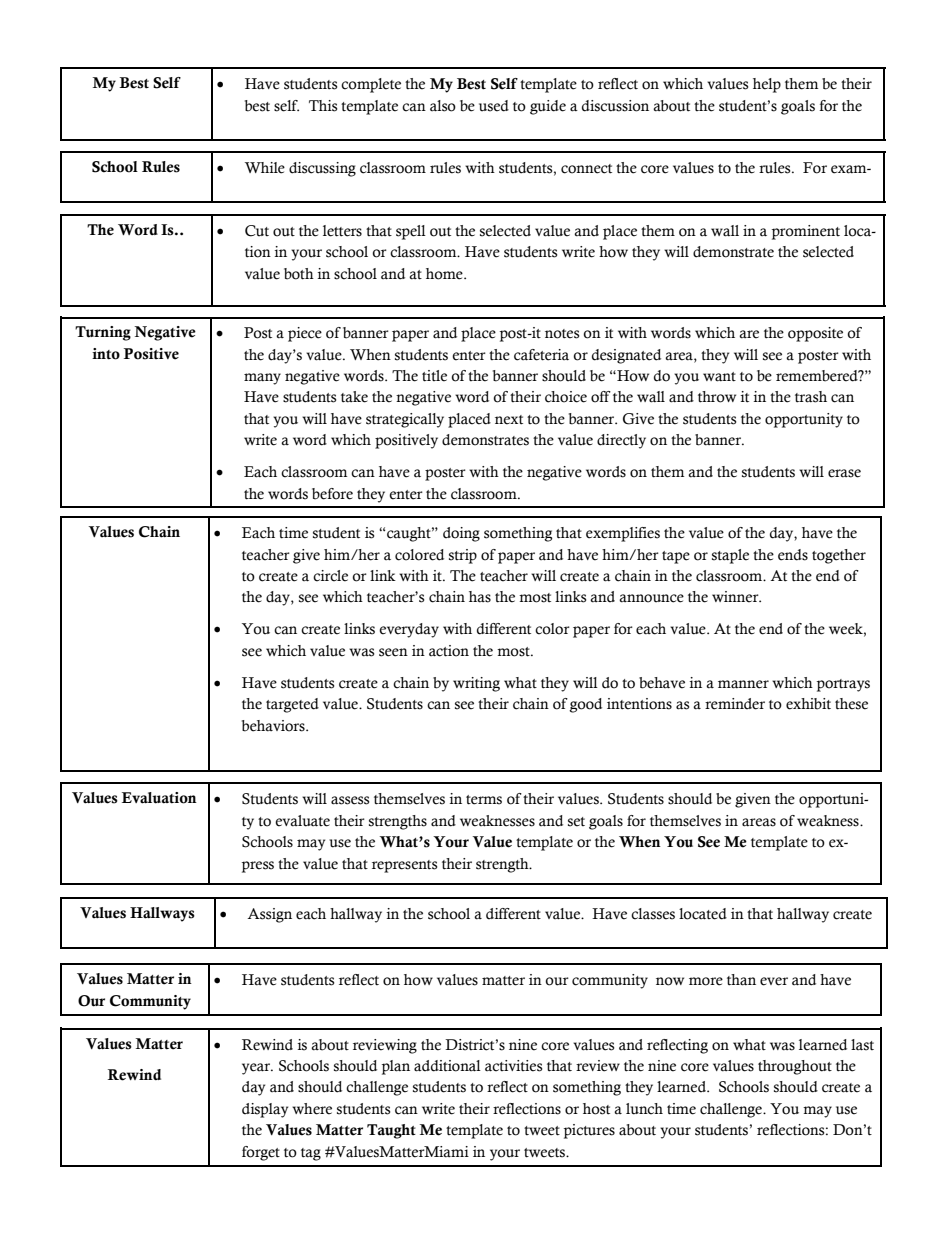 The width and height of the screenshot is (952, 1233). Describe the element at coordinates (103, 333) in the screenshot. I see `Turning` at that location.
